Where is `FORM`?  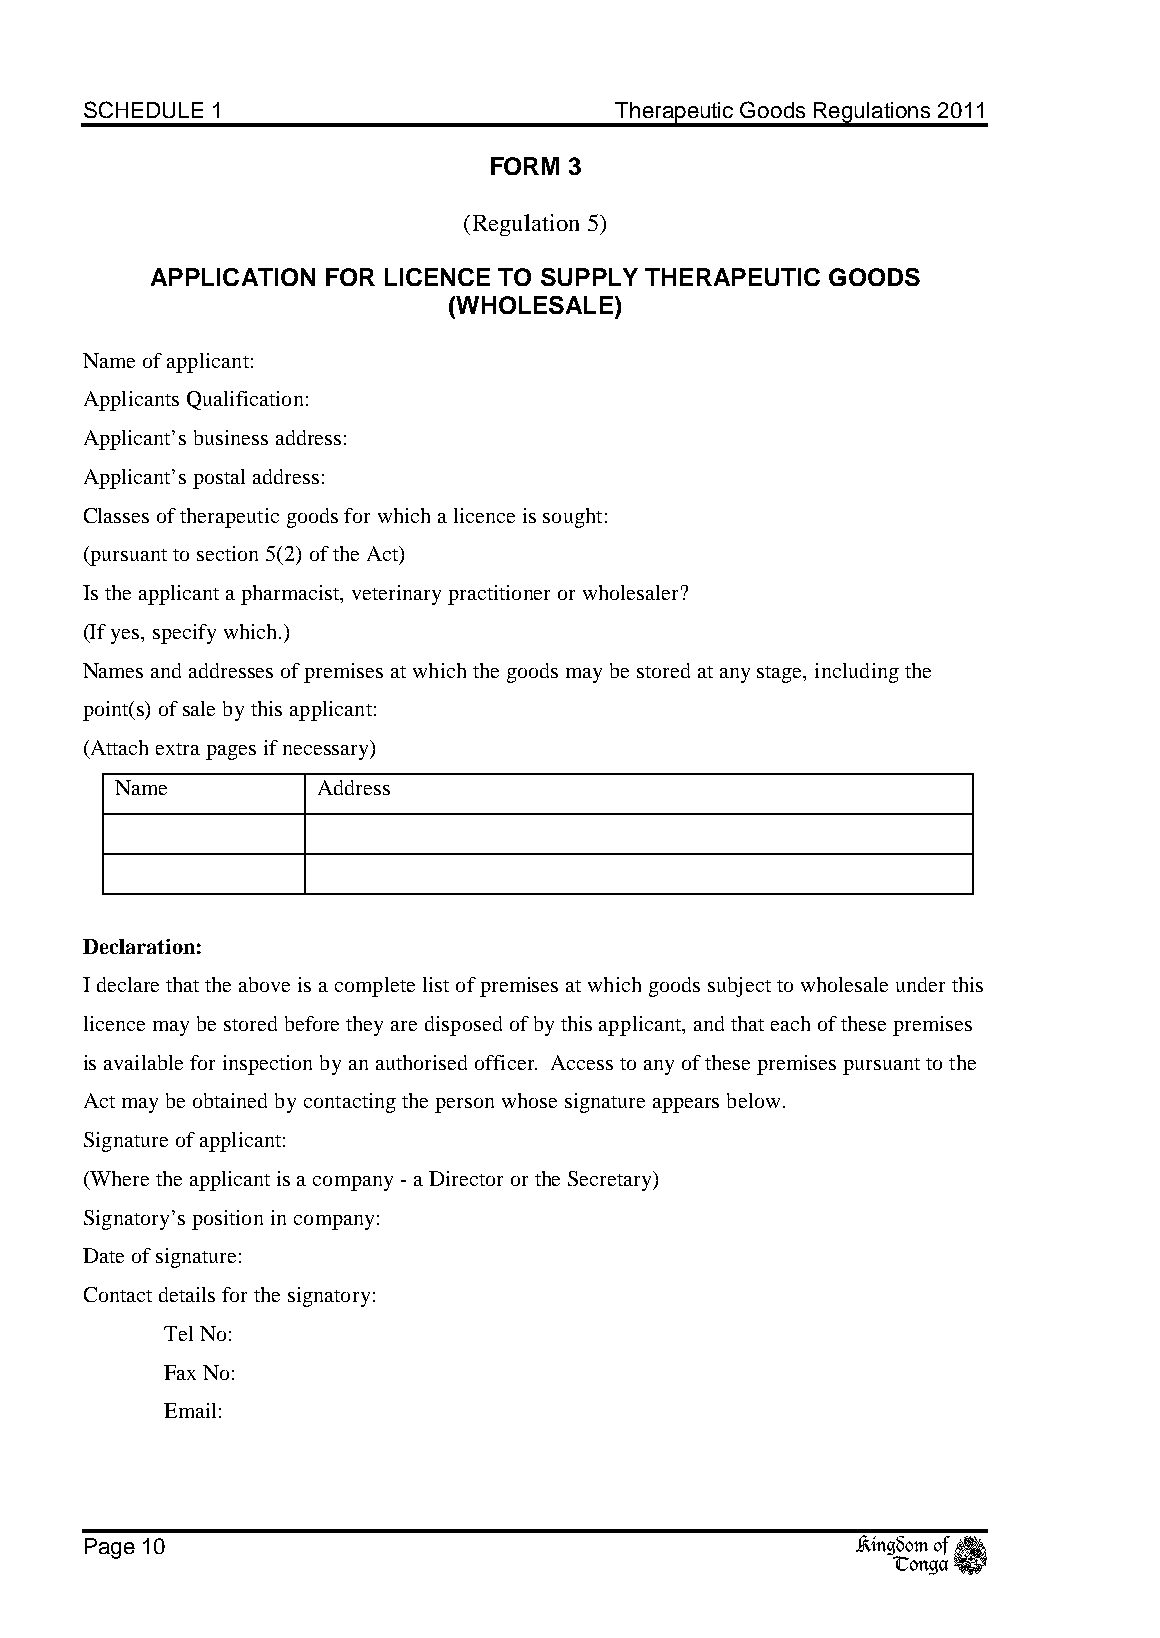 FORM is located at coordinates (525, 166).
